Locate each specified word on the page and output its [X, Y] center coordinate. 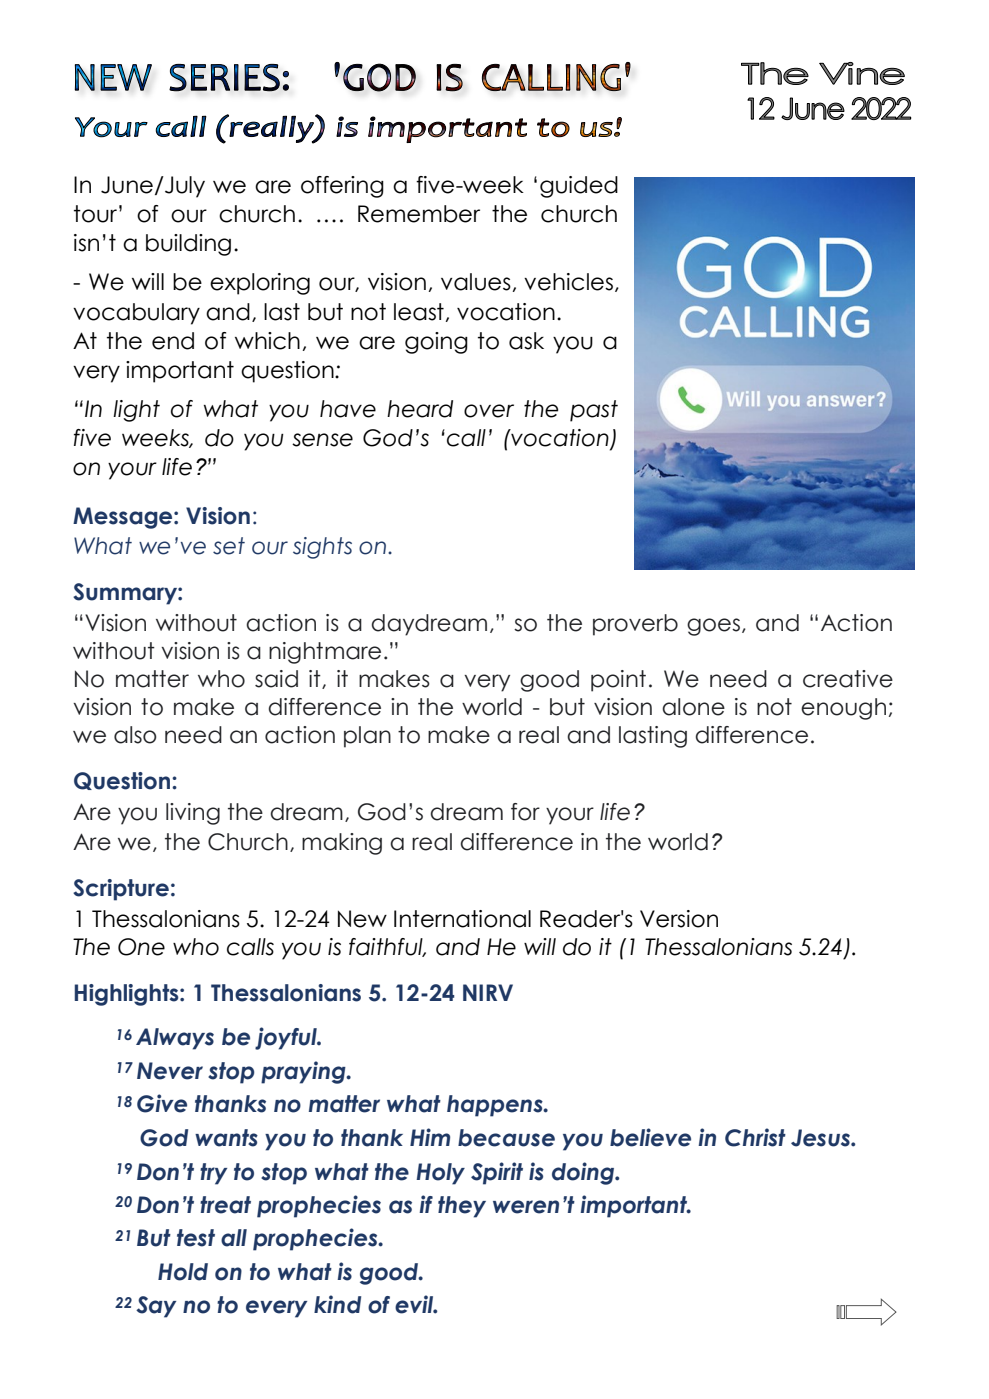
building [188, 245]
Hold [183, 1272]
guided [579, 187]
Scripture [121, 890]
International [462, 919]
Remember [419, 214]
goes [713, 627]
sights [322, 548]
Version [679, 919]
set [229, 546]
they [462, 1207]
